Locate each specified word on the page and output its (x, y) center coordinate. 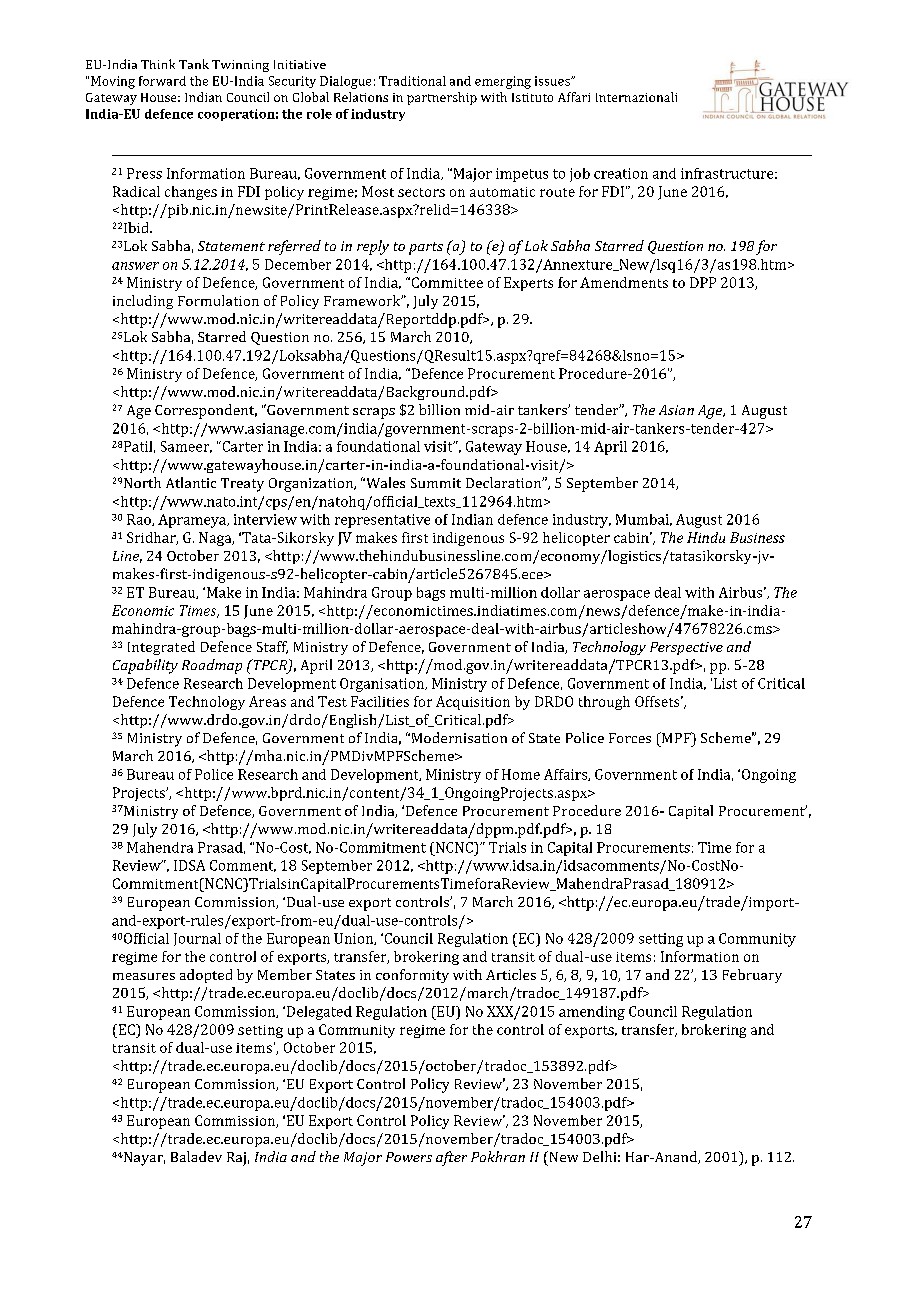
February (752, 976)
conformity (412, 976)
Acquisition (473, 703)
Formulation (218, 300)
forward (162, 81)
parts (426, 248)
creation (621, 173)
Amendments (624, 282)
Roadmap (212, 666)
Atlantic (191, 482)
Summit (436, 483)
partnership (442, 98)
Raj (236, 1159)
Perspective (686, 648)
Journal (197, 939)
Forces (630, 738)
